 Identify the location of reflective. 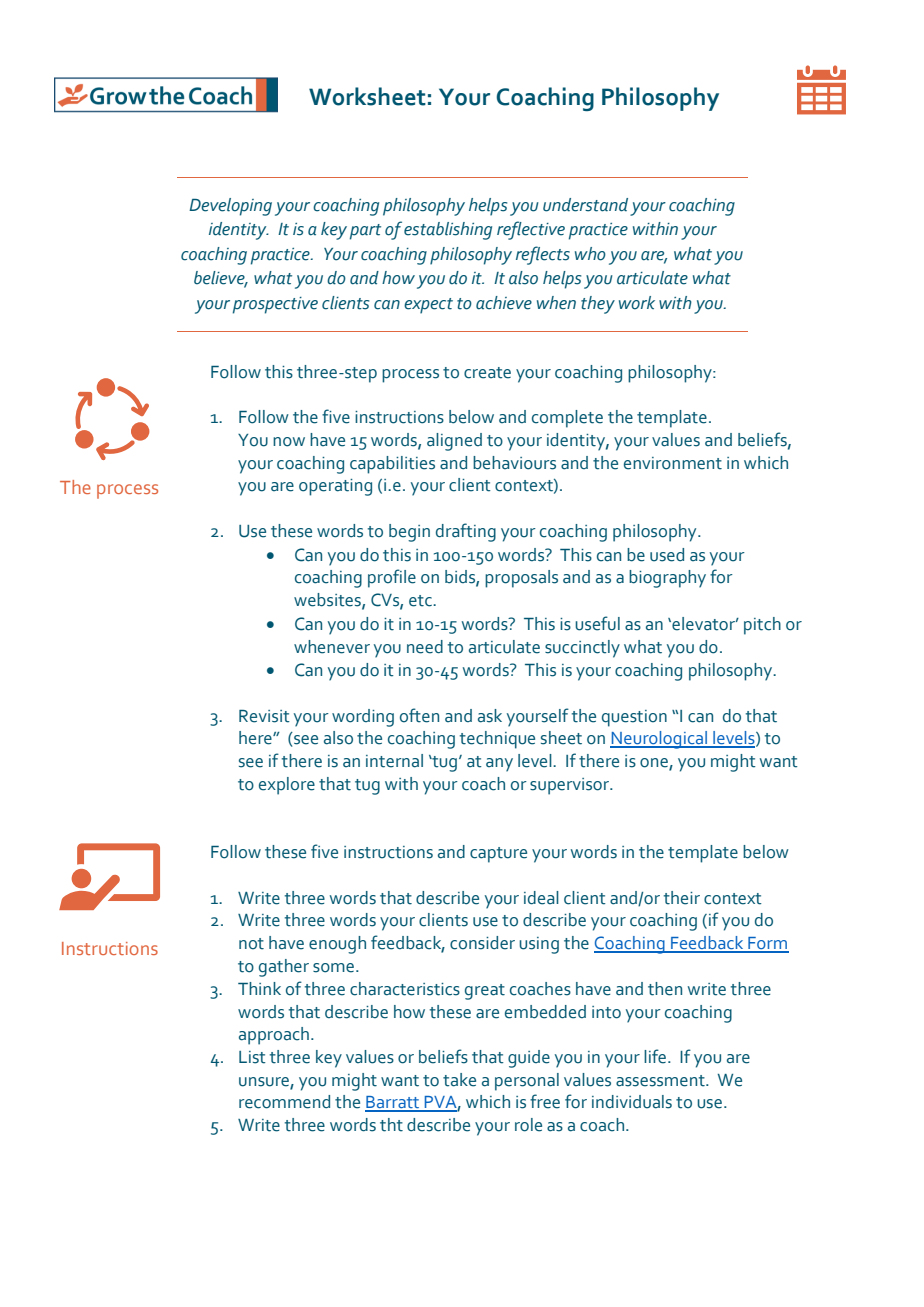
(531, 230).
